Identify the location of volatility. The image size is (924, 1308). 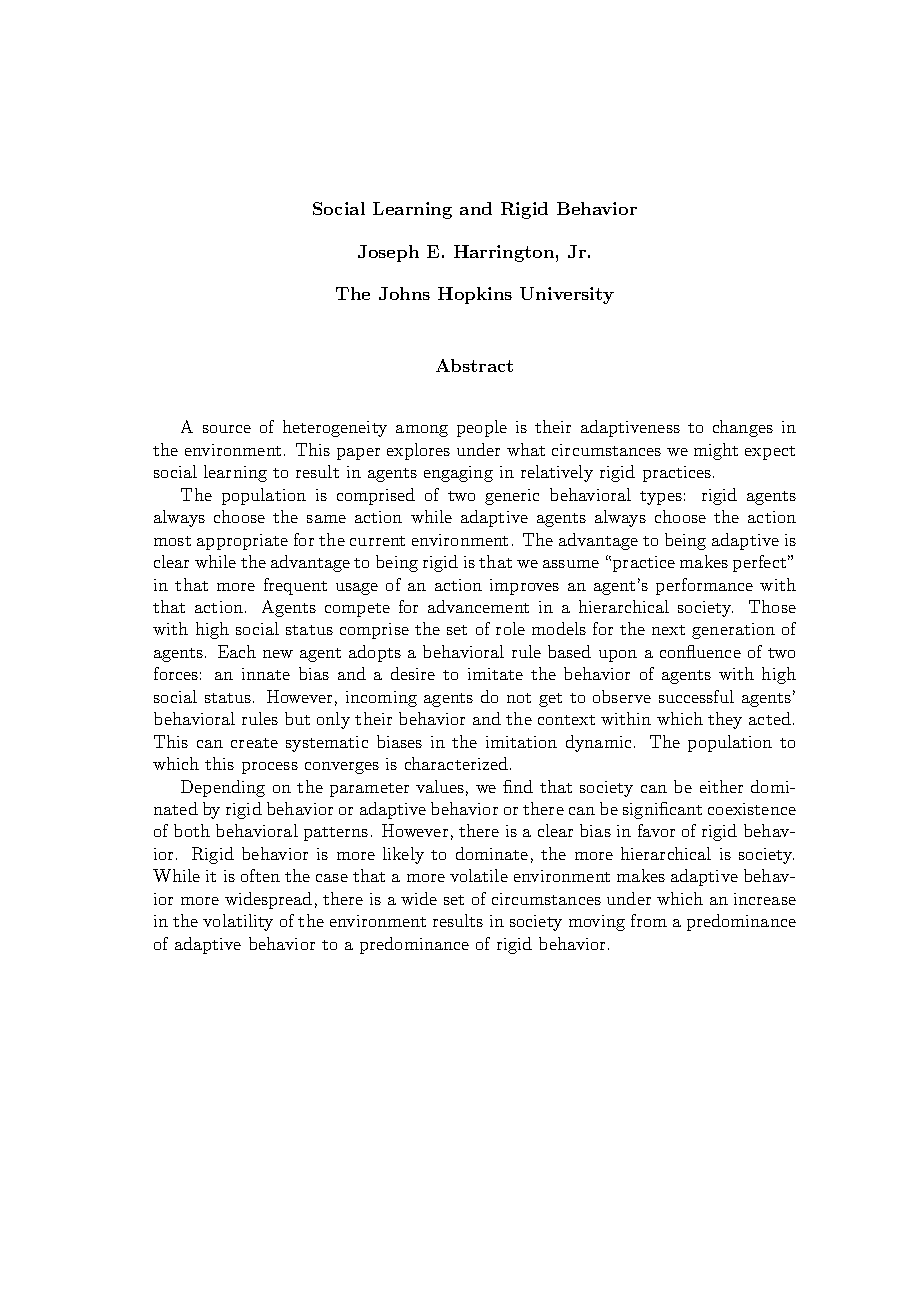
(238, 922).
